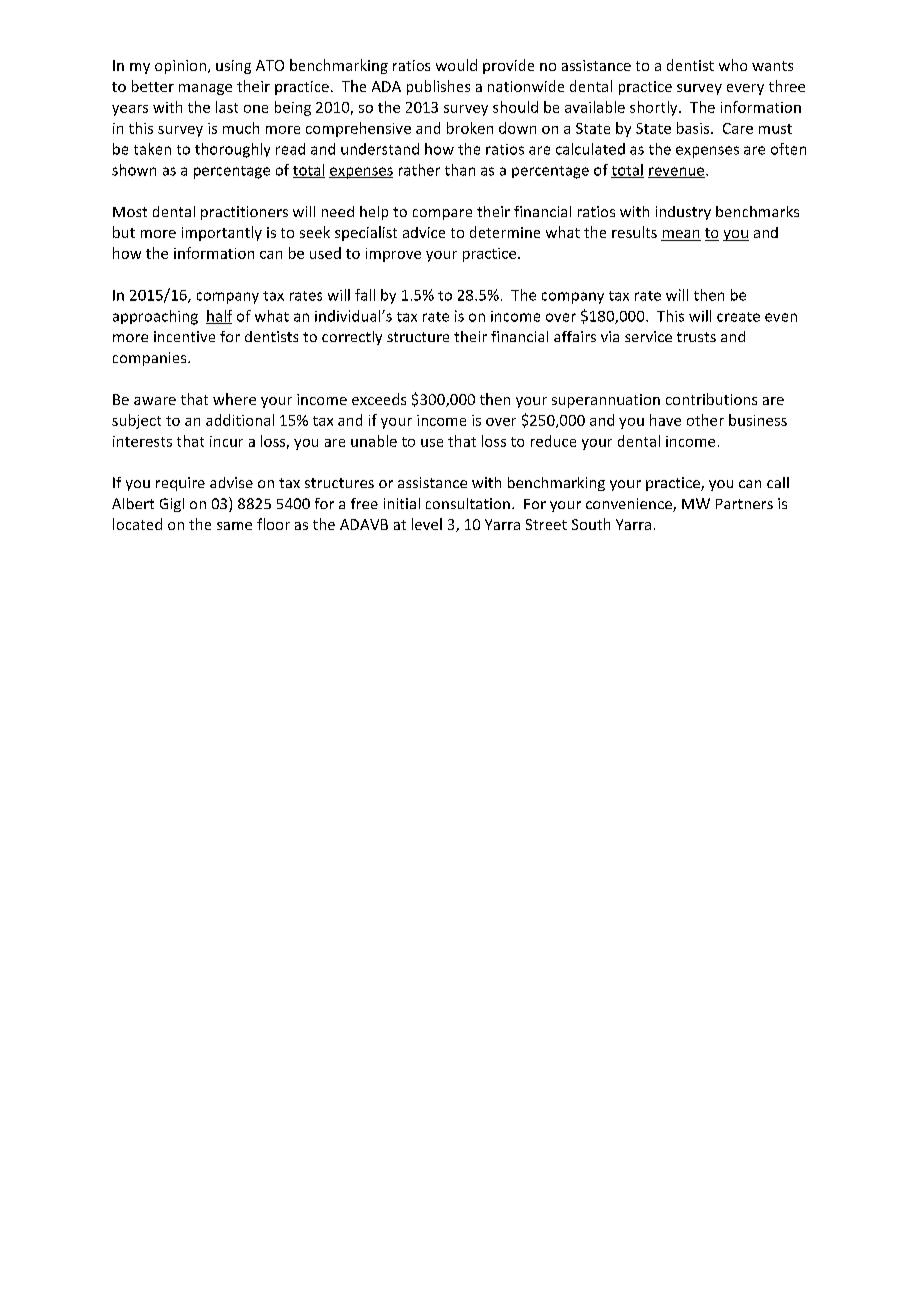  What do you see at coordinates (438, 87) in the page?
I see `publishes` at bounding box center [438, 87].
